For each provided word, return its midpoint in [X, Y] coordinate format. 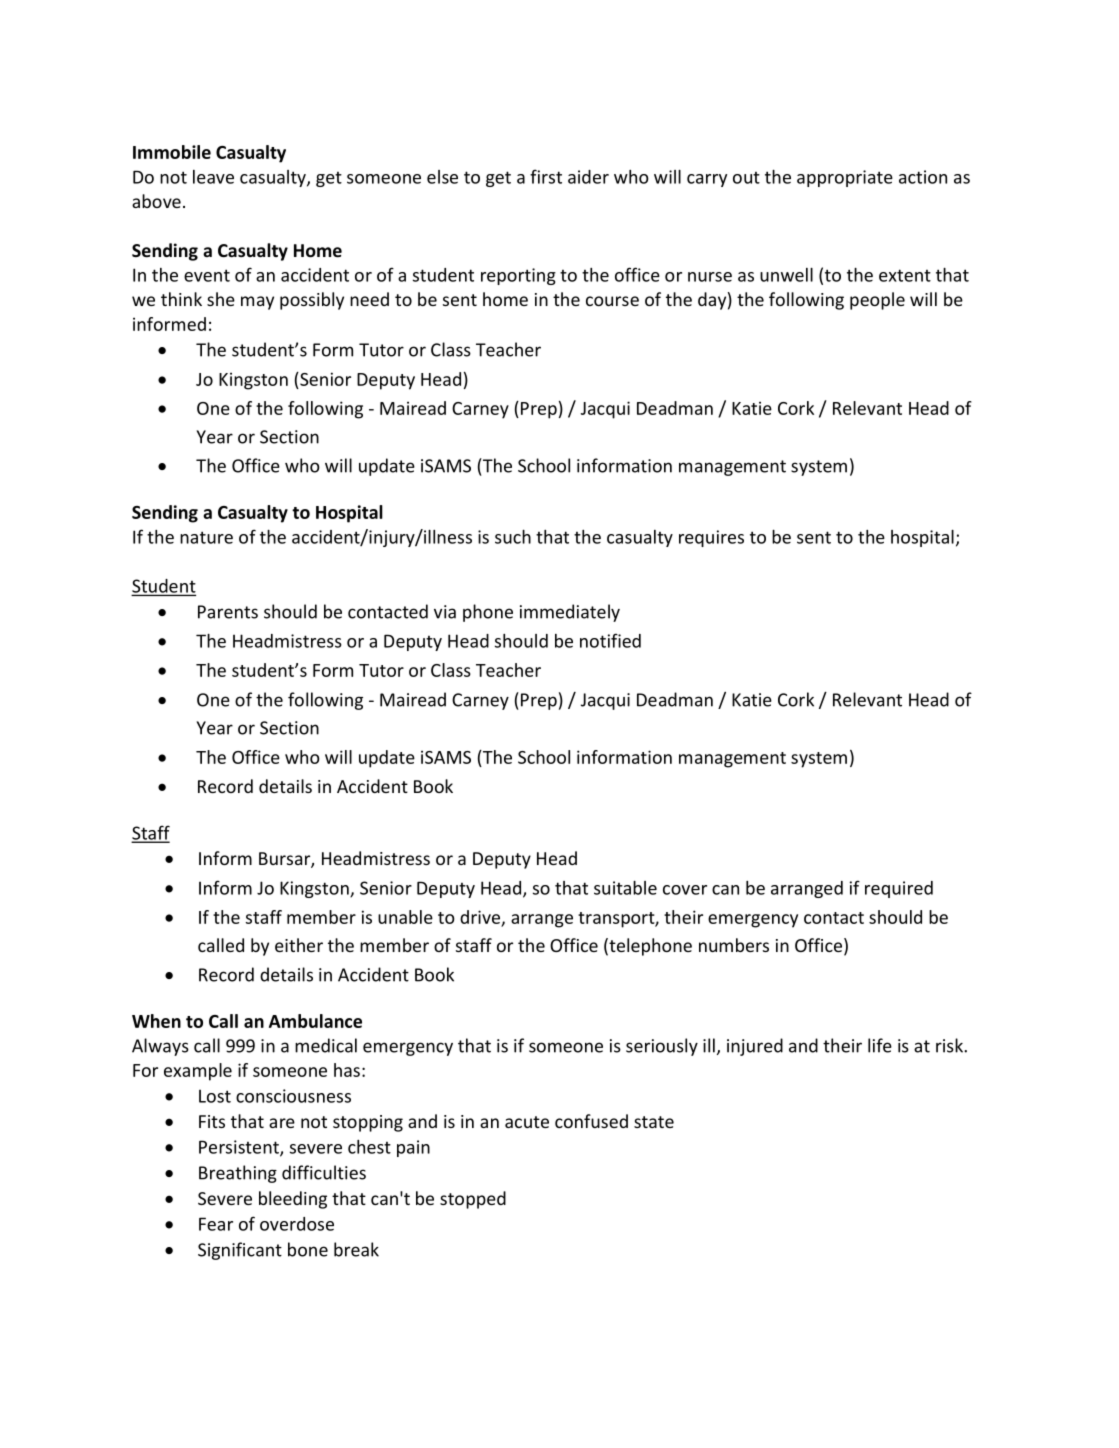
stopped [473, 1200]
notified [610, 640]
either [299, 945]
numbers [734, 945]
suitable [625, 888]
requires [711, 538]
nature [206, 537]
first [546, 176]
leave [213, 177]
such [513, 537]
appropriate [845, 178]
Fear [216, 1224]
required [899, 889]
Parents [228, 612]
